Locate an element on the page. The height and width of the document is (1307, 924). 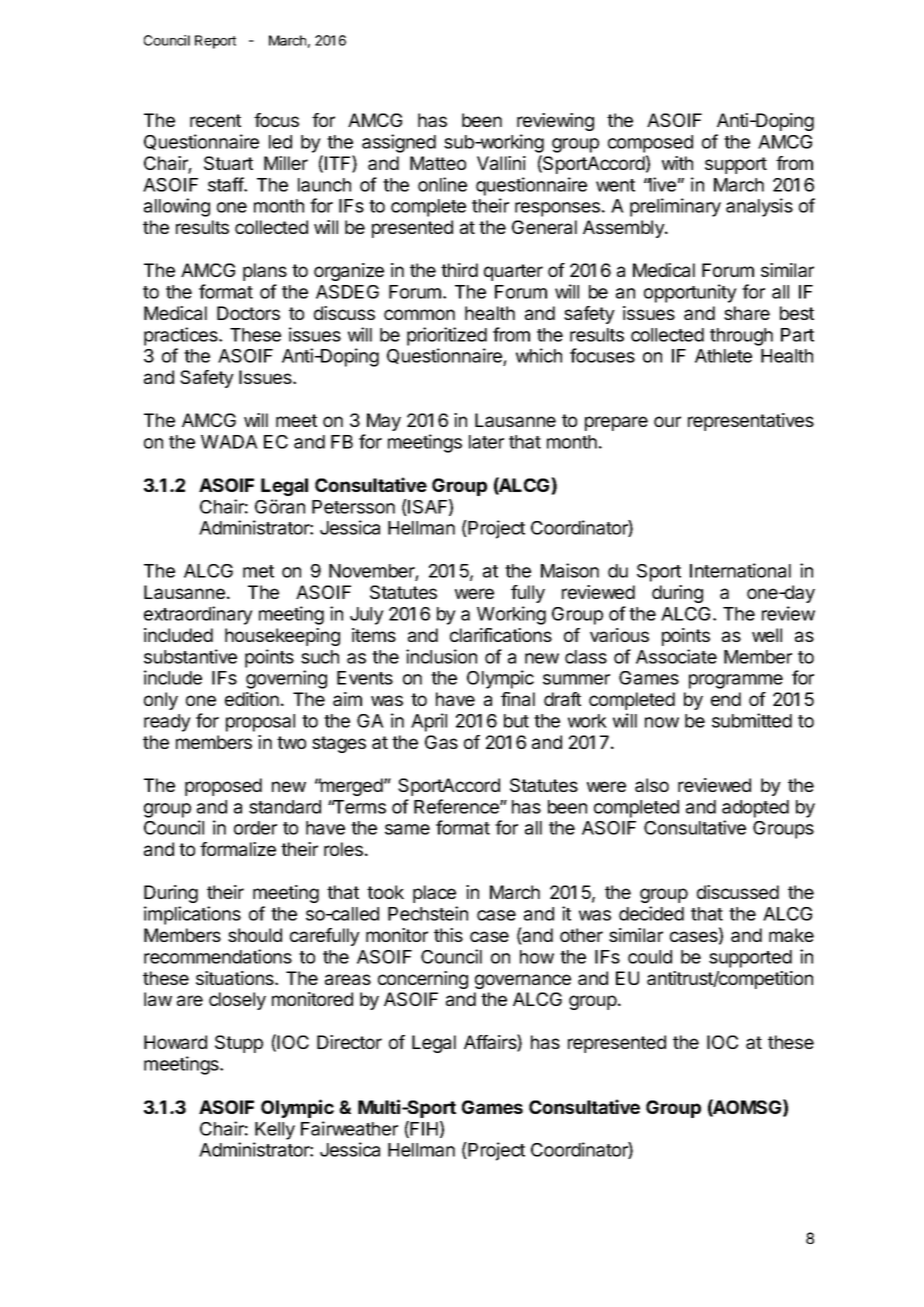
Director is located at coordinates (349, 1042).
